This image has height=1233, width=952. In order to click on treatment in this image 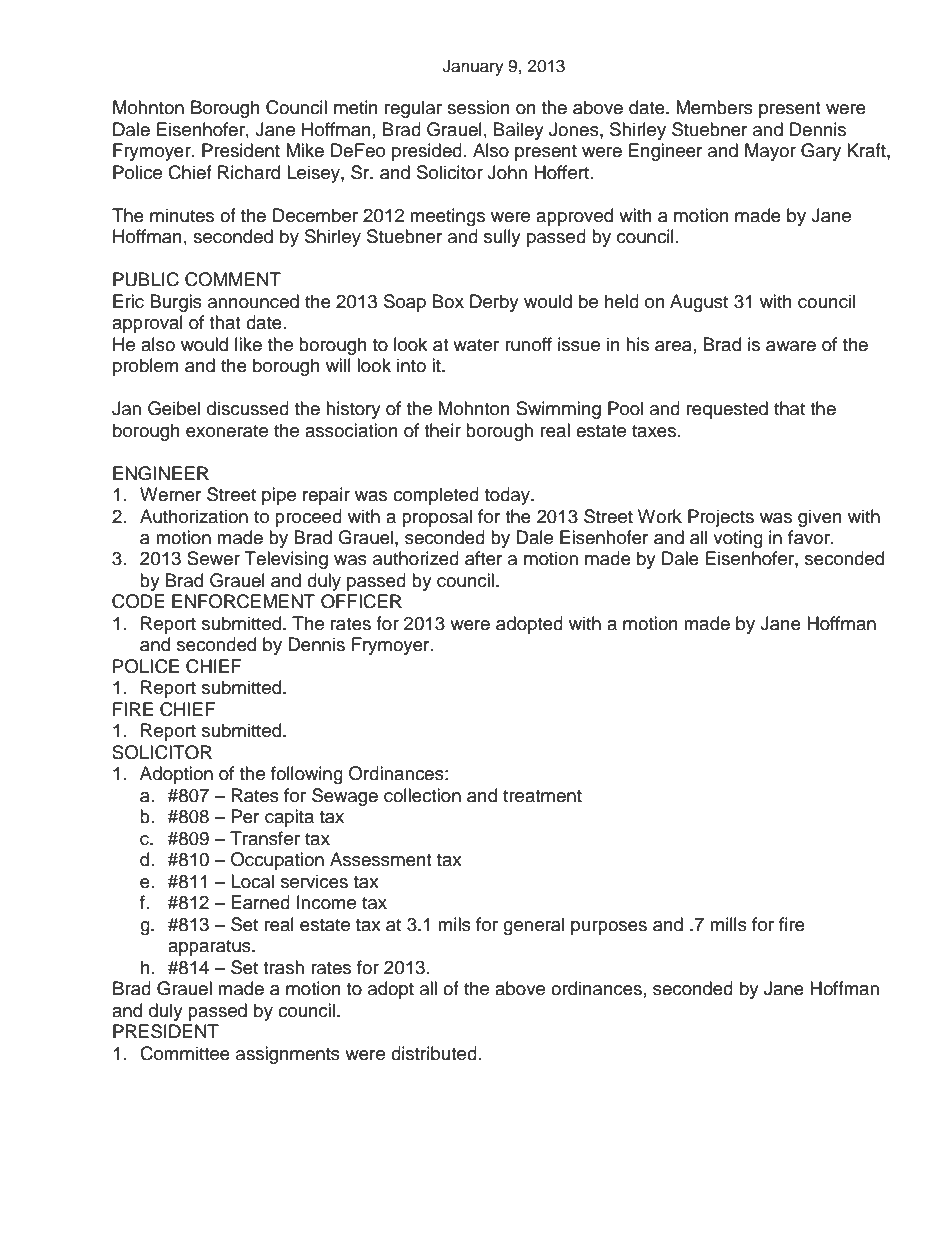, I will do `click(542, 796)`.
